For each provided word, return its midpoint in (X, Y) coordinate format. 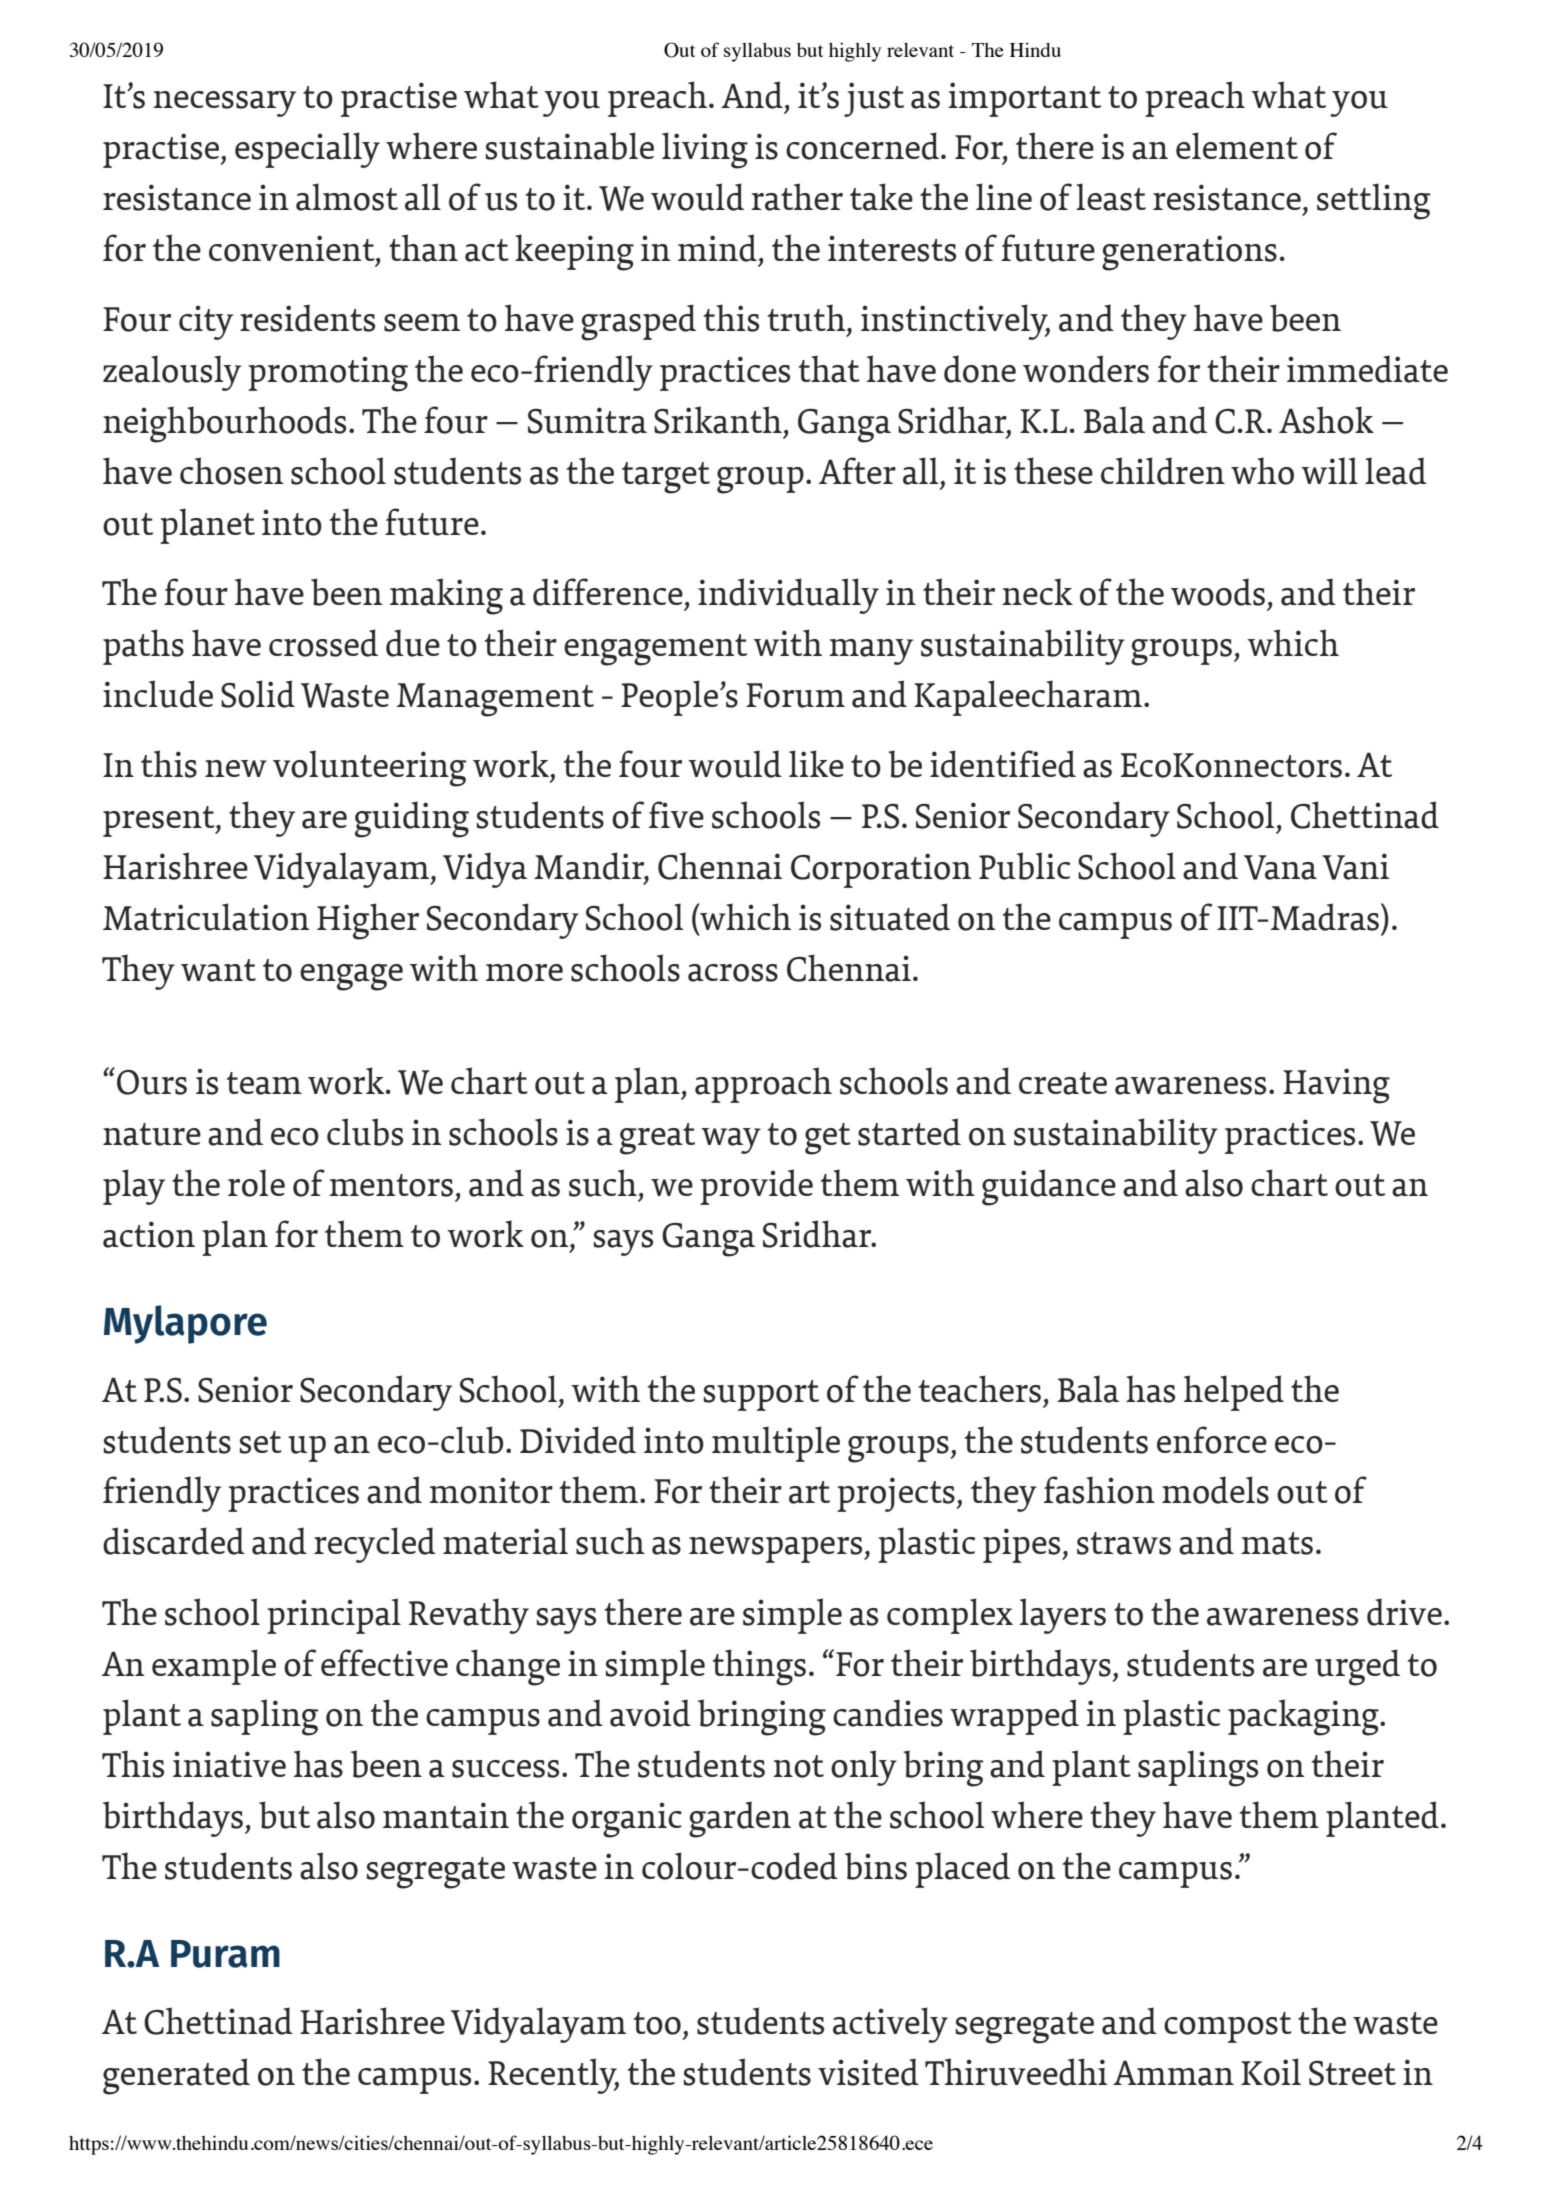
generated (176, 2076)
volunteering (369, 768)
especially (307, 150)
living (705, 150)
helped (1233, 1393)
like (816, 763)
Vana (1280, 867)
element (1237, 145)
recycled (375, 1545)
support (761, 1395)
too (657, 2023)
